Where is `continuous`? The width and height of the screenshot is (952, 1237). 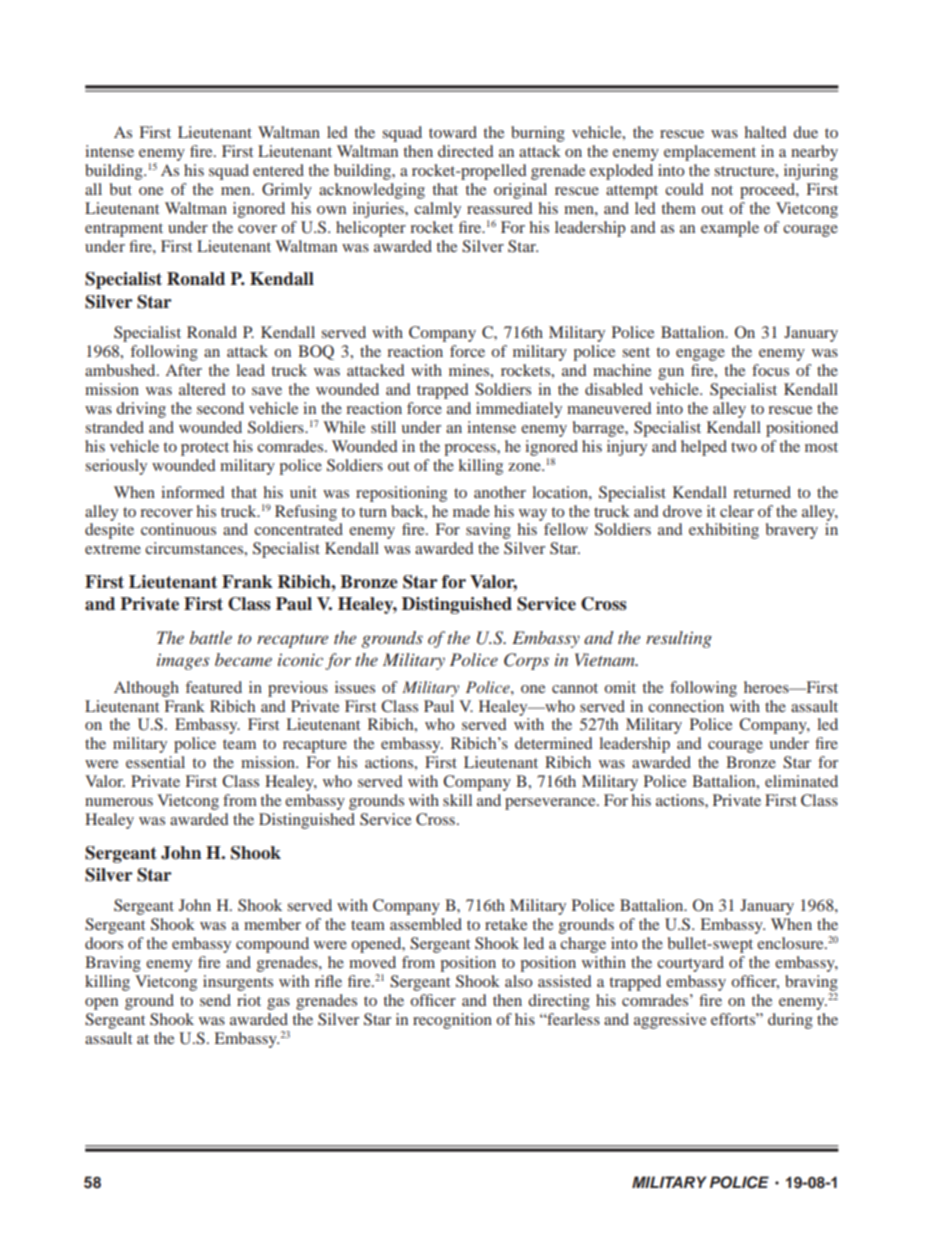 continuous is located at coordinates (178, 529).
